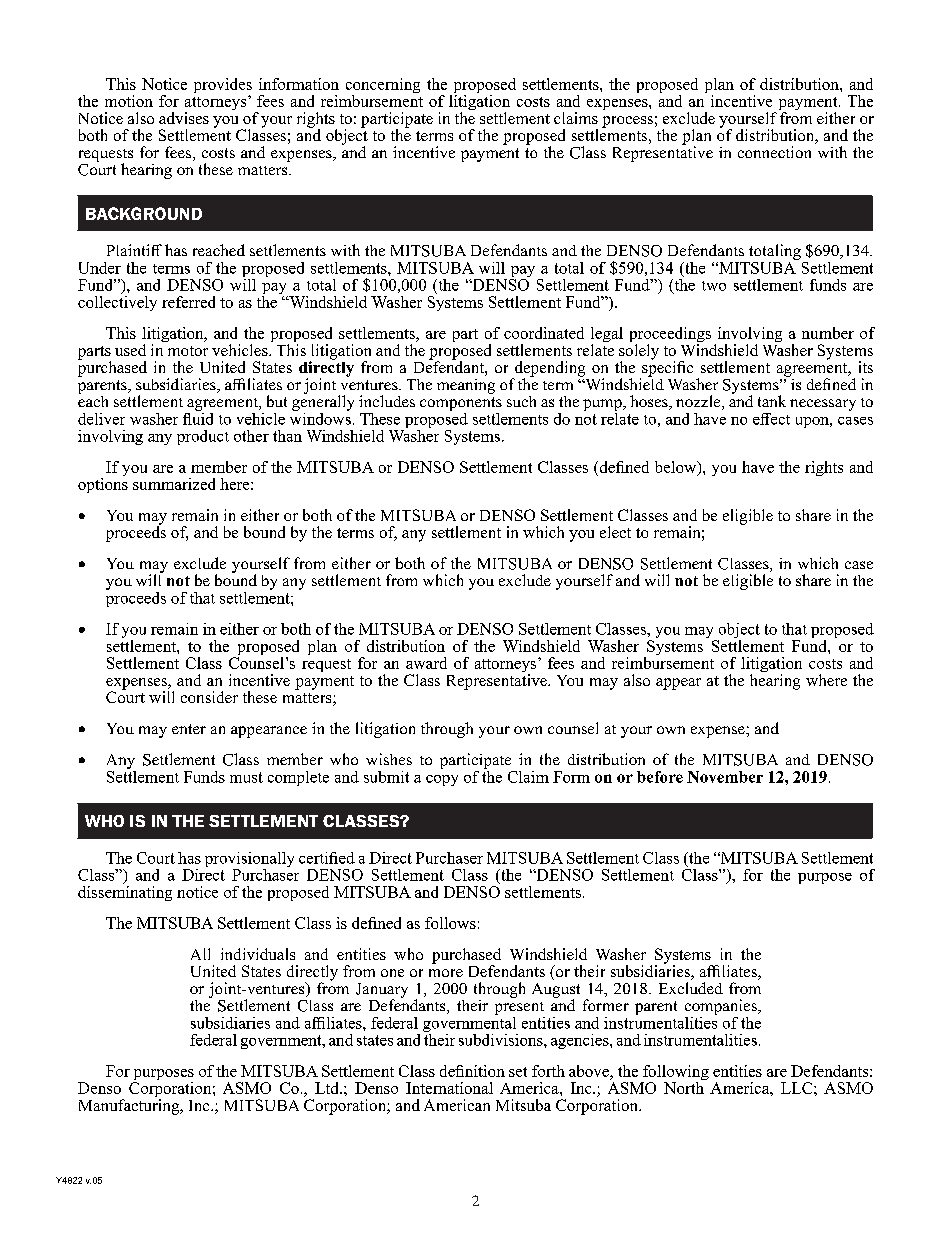 The width and height of the page is (952, 1233). Describe the element at coordinates (209, 697) in the page. I see `consider` at that location.
